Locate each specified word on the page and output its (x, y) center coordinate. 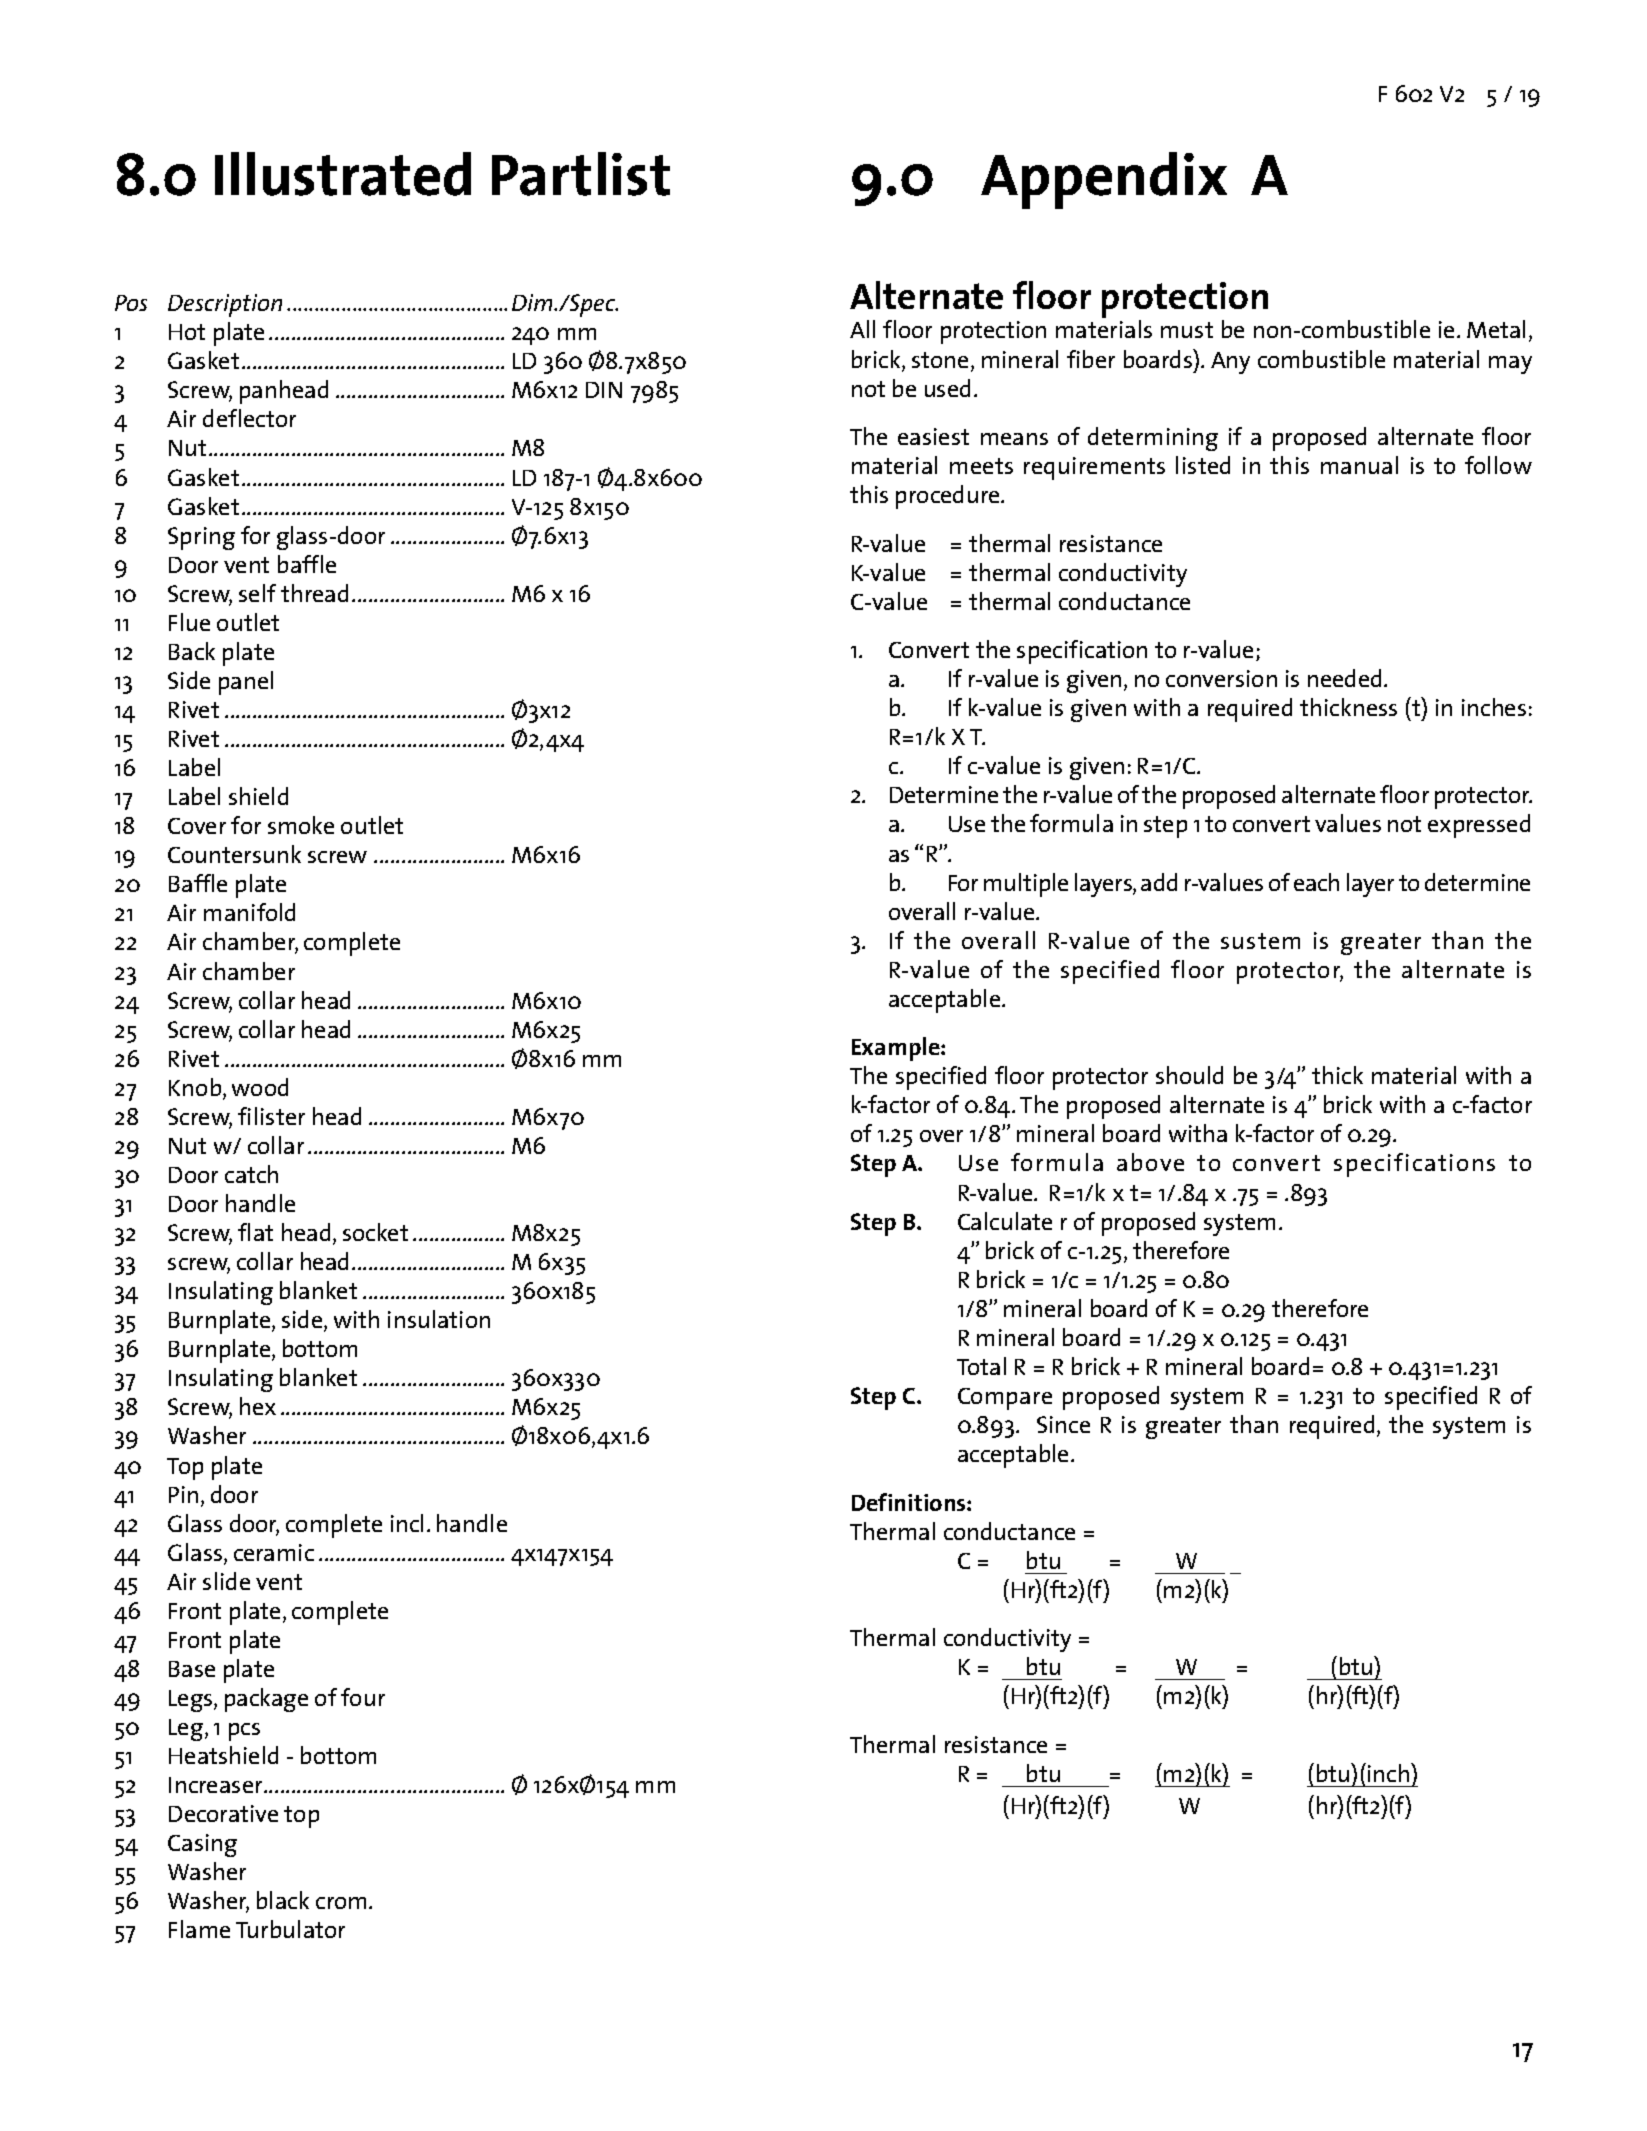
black (283, 1900)
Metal (1496, 329)
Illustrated (343, 174)
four (363, 1697)
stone (940, 360)
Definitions (910, 1502)
